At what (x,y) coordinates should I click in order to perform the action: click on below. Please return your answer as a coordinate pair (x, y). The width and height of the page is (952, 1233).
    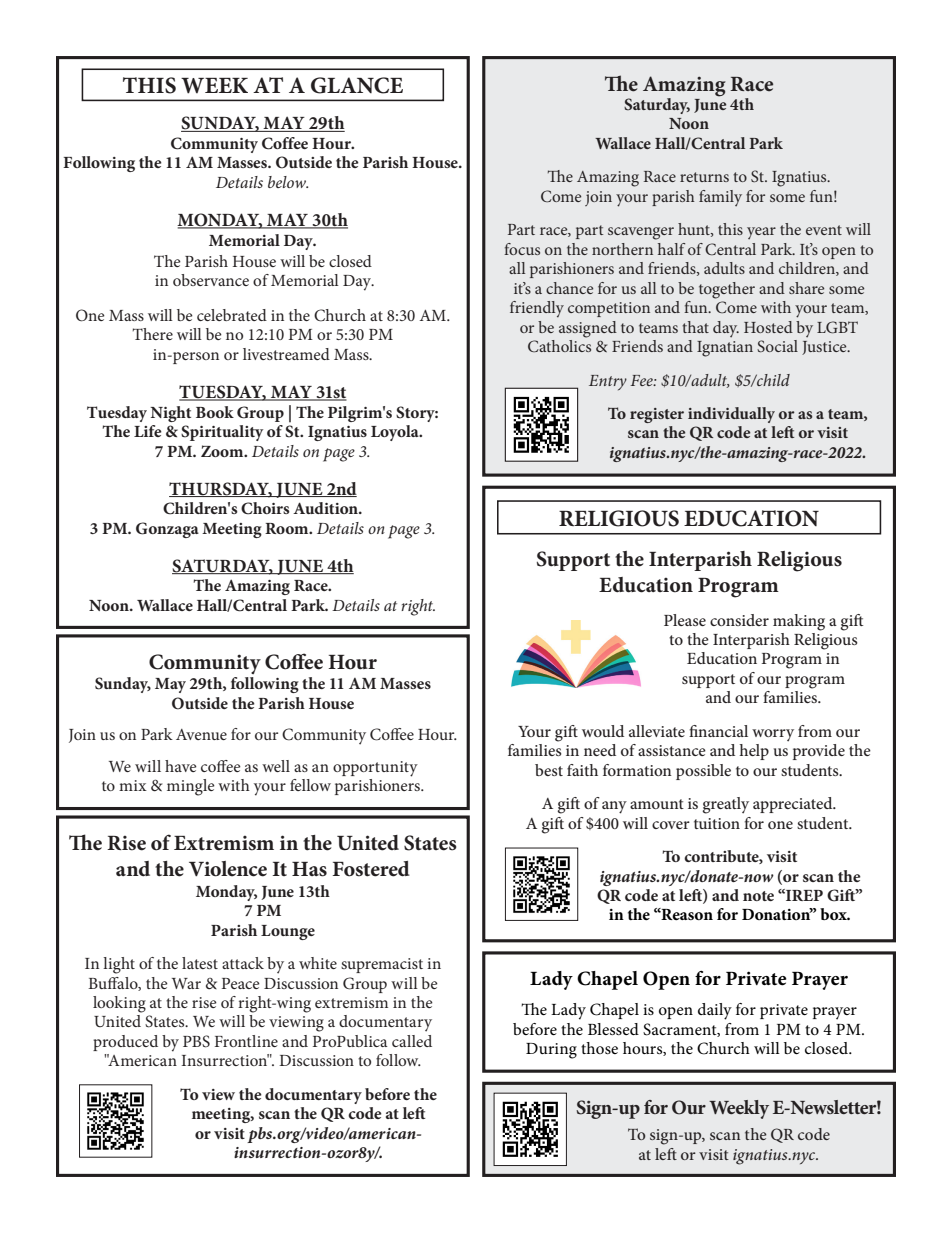
    Looking at the image, I should click on (288, 182).
